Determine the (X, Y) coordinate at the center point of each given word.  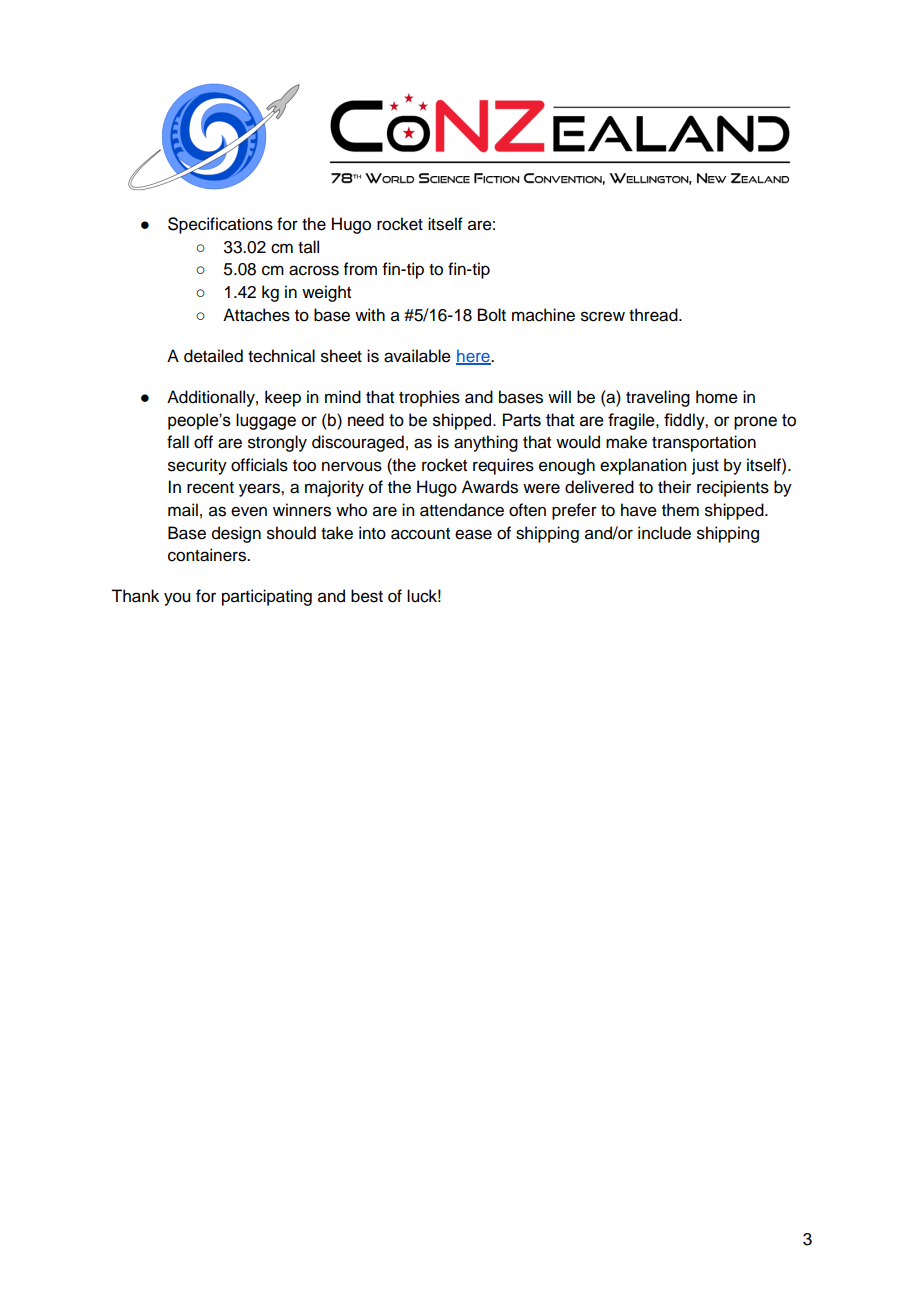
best (367, 596)
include (664, 533)
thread (654, 315)
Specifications (220, 225)
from (360, 269)
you (177, 599)
